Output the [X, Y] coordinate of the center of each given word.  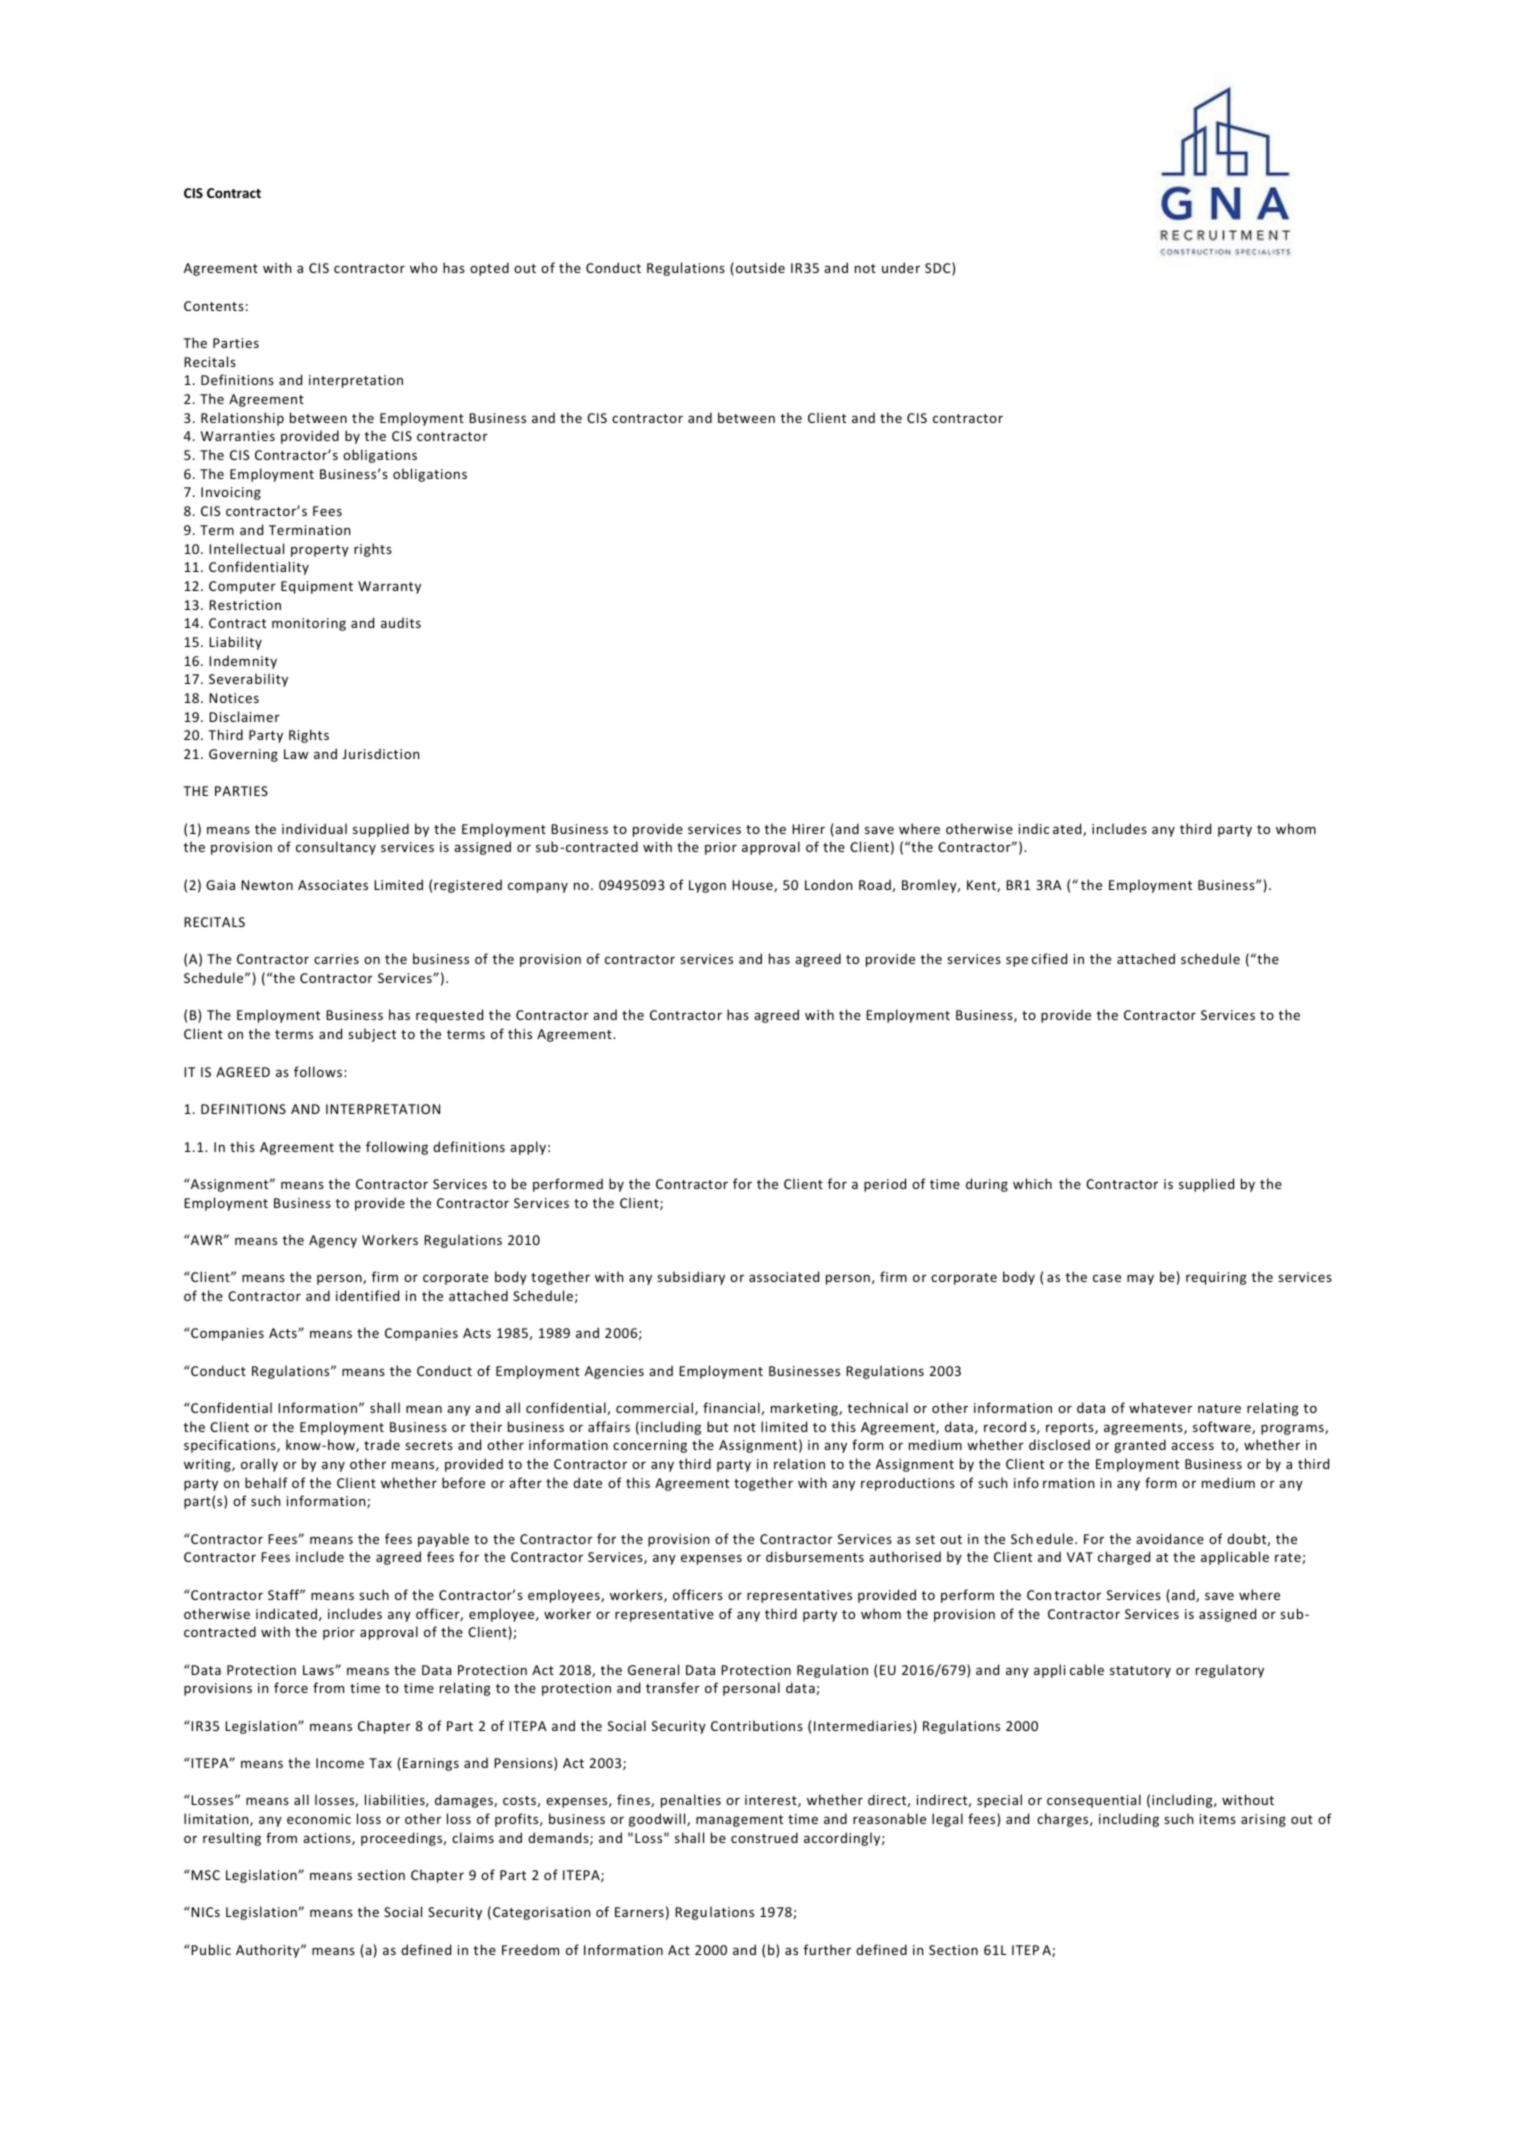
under [901, 267]
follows [318, 1071]
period [885, 1185]
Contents [214, 306]
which [1032, 1183]
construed [764, 1837]
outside [760, 267]
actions [328, 1839]
